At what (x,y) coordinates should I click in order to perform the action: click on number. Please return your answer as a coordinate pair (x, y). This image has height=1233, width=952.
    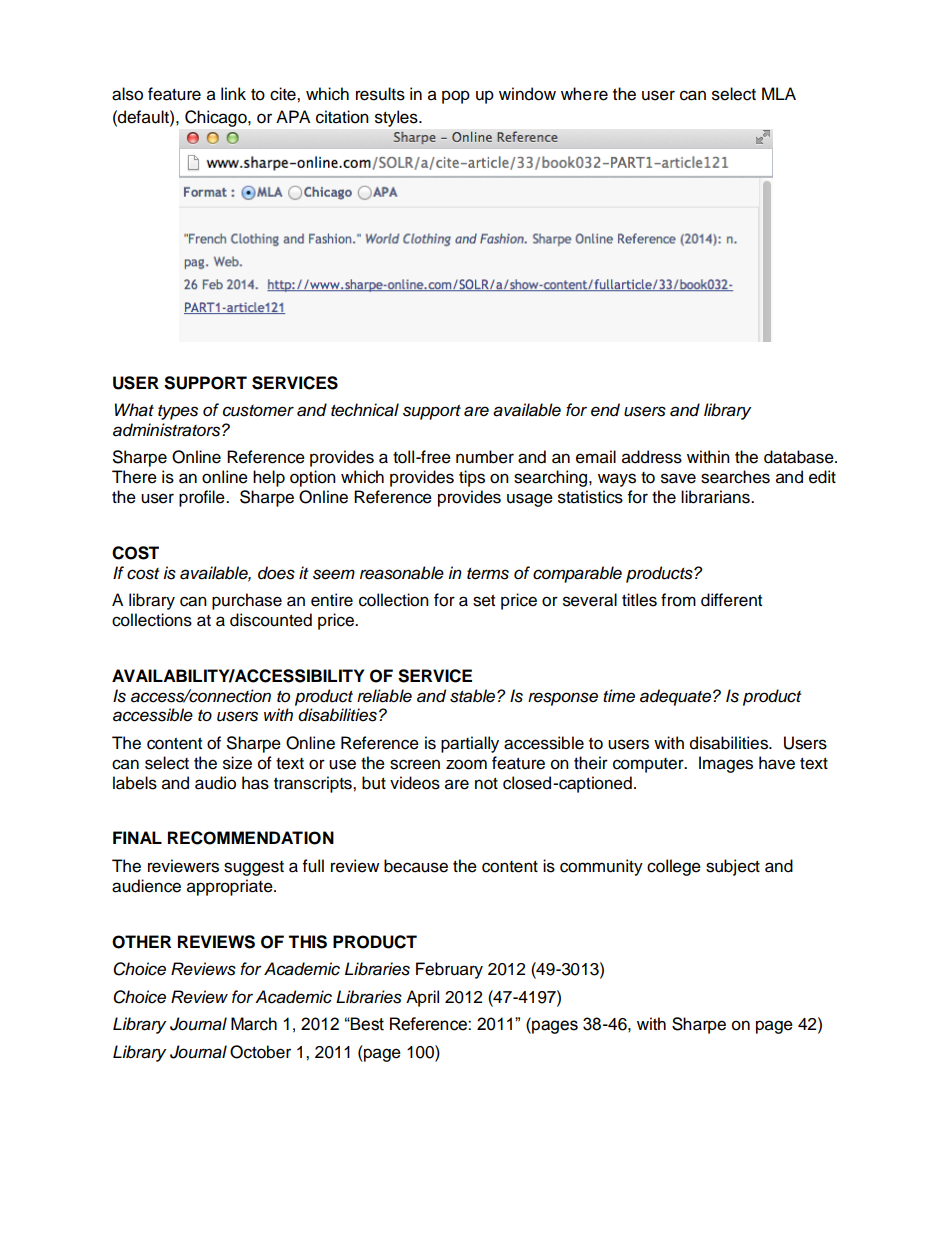
    Looking at the image, I should click on (485, 457).
